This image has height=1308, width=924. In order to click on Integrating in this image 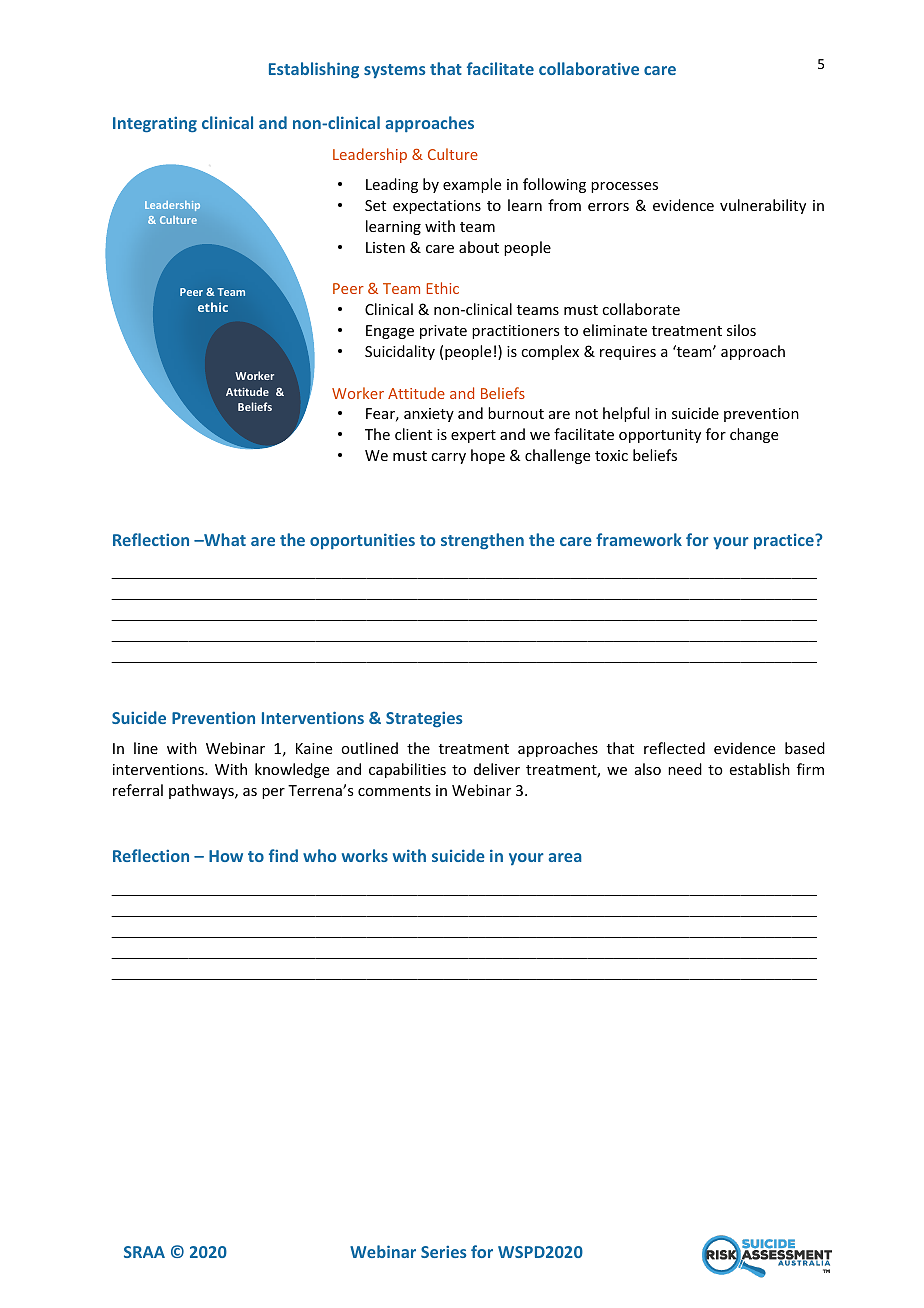, I will do `click(155, 124)`.
